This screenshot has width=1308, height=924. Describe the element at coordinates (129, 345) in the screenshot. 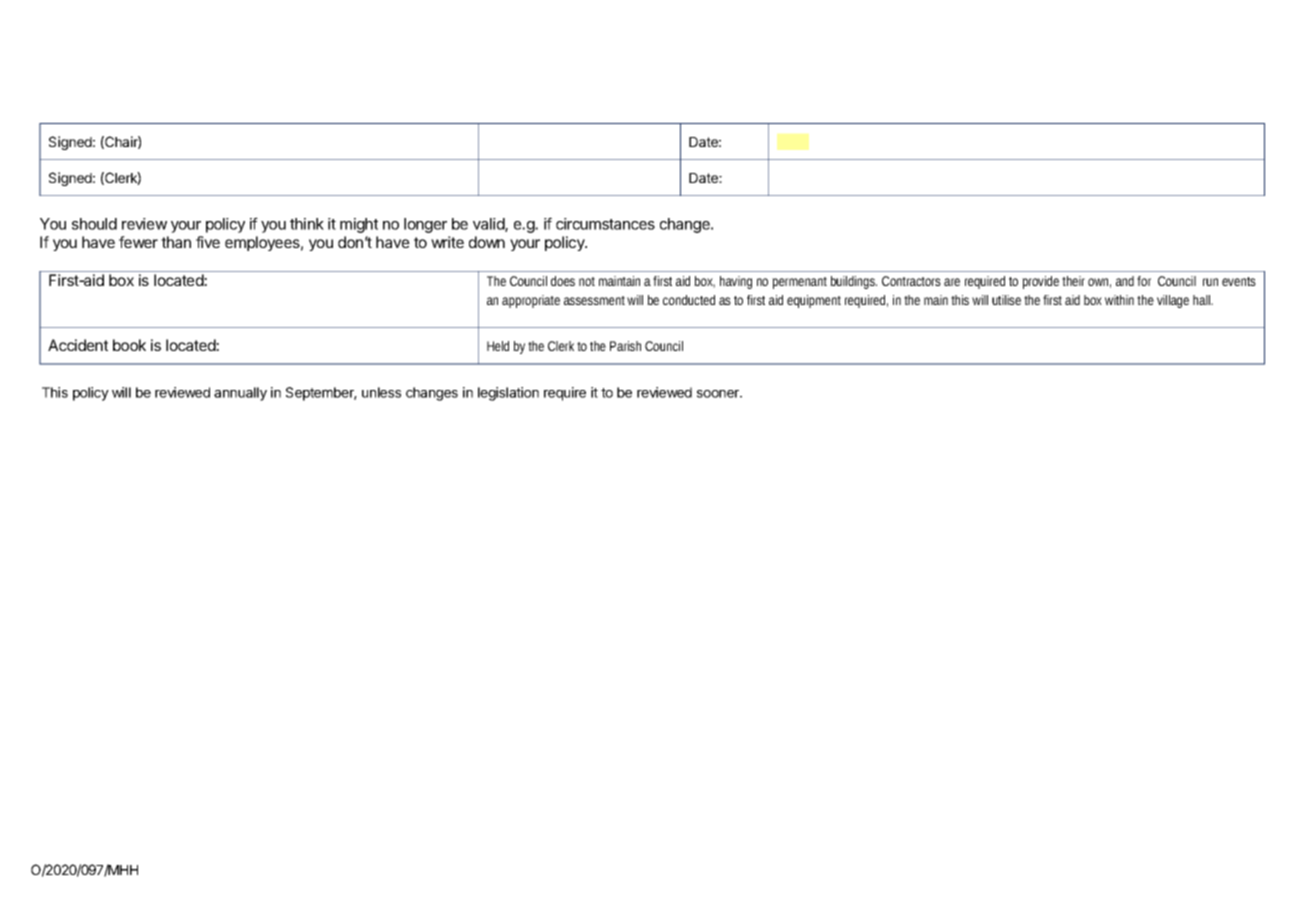

I see `book` at that location.
